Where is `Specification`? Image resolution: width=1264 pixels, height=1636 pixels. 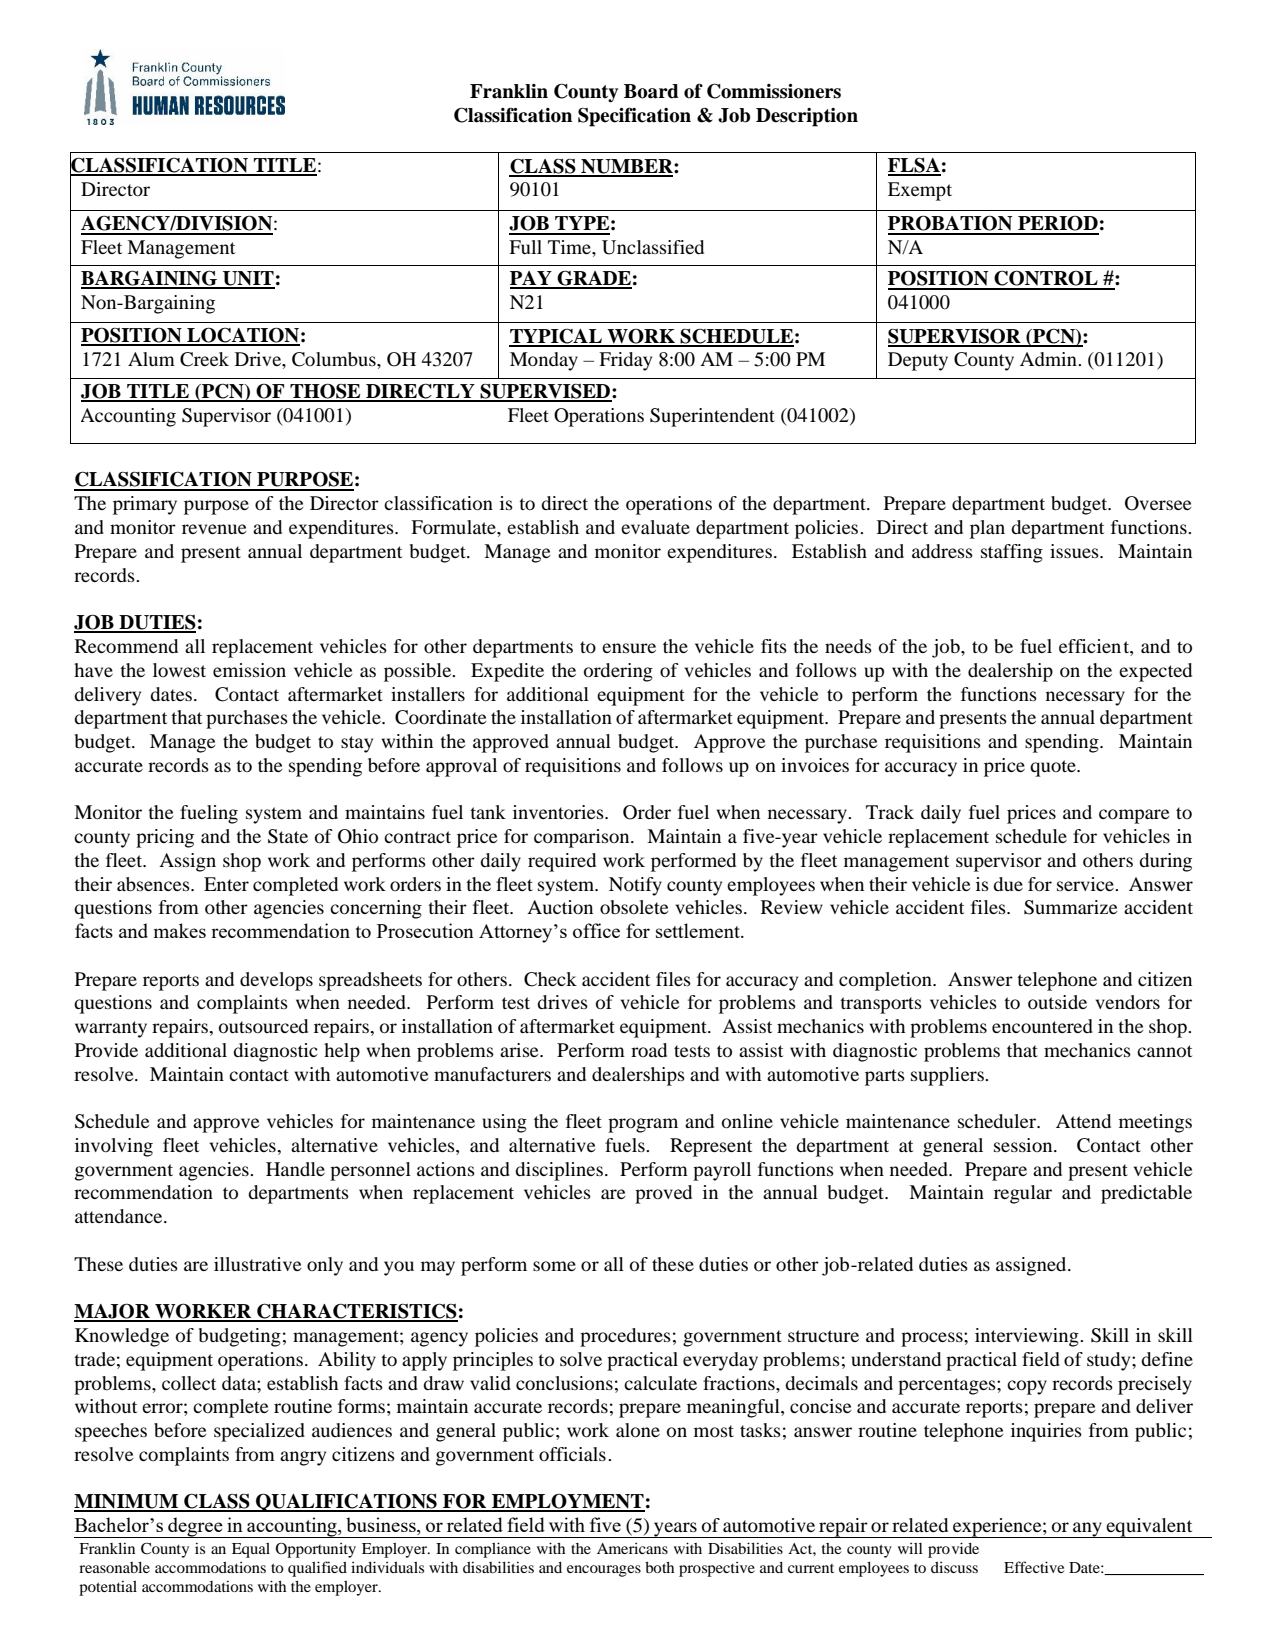
Specification is located at coordinates (634, 117).
